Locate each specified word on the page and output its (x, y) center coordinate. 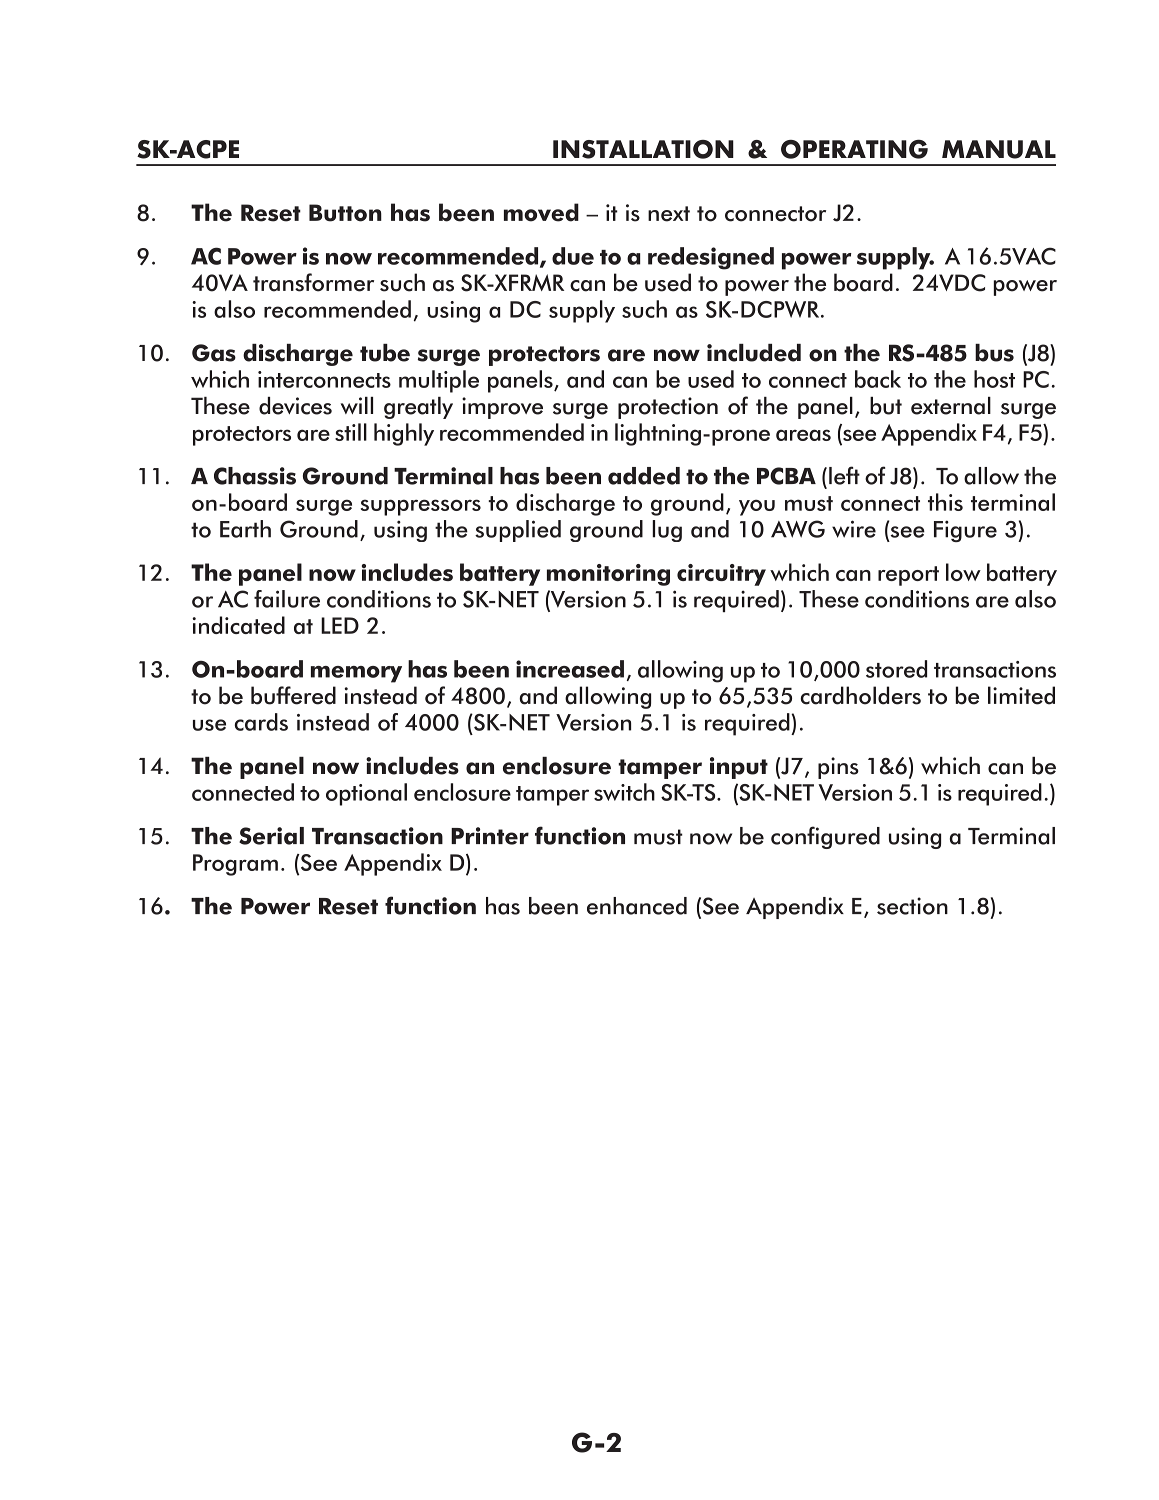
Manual (999, 149)
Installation (643, 149)
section (912, 906)
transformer (313, 282)
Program (235, 865)
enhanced (637, 906)
